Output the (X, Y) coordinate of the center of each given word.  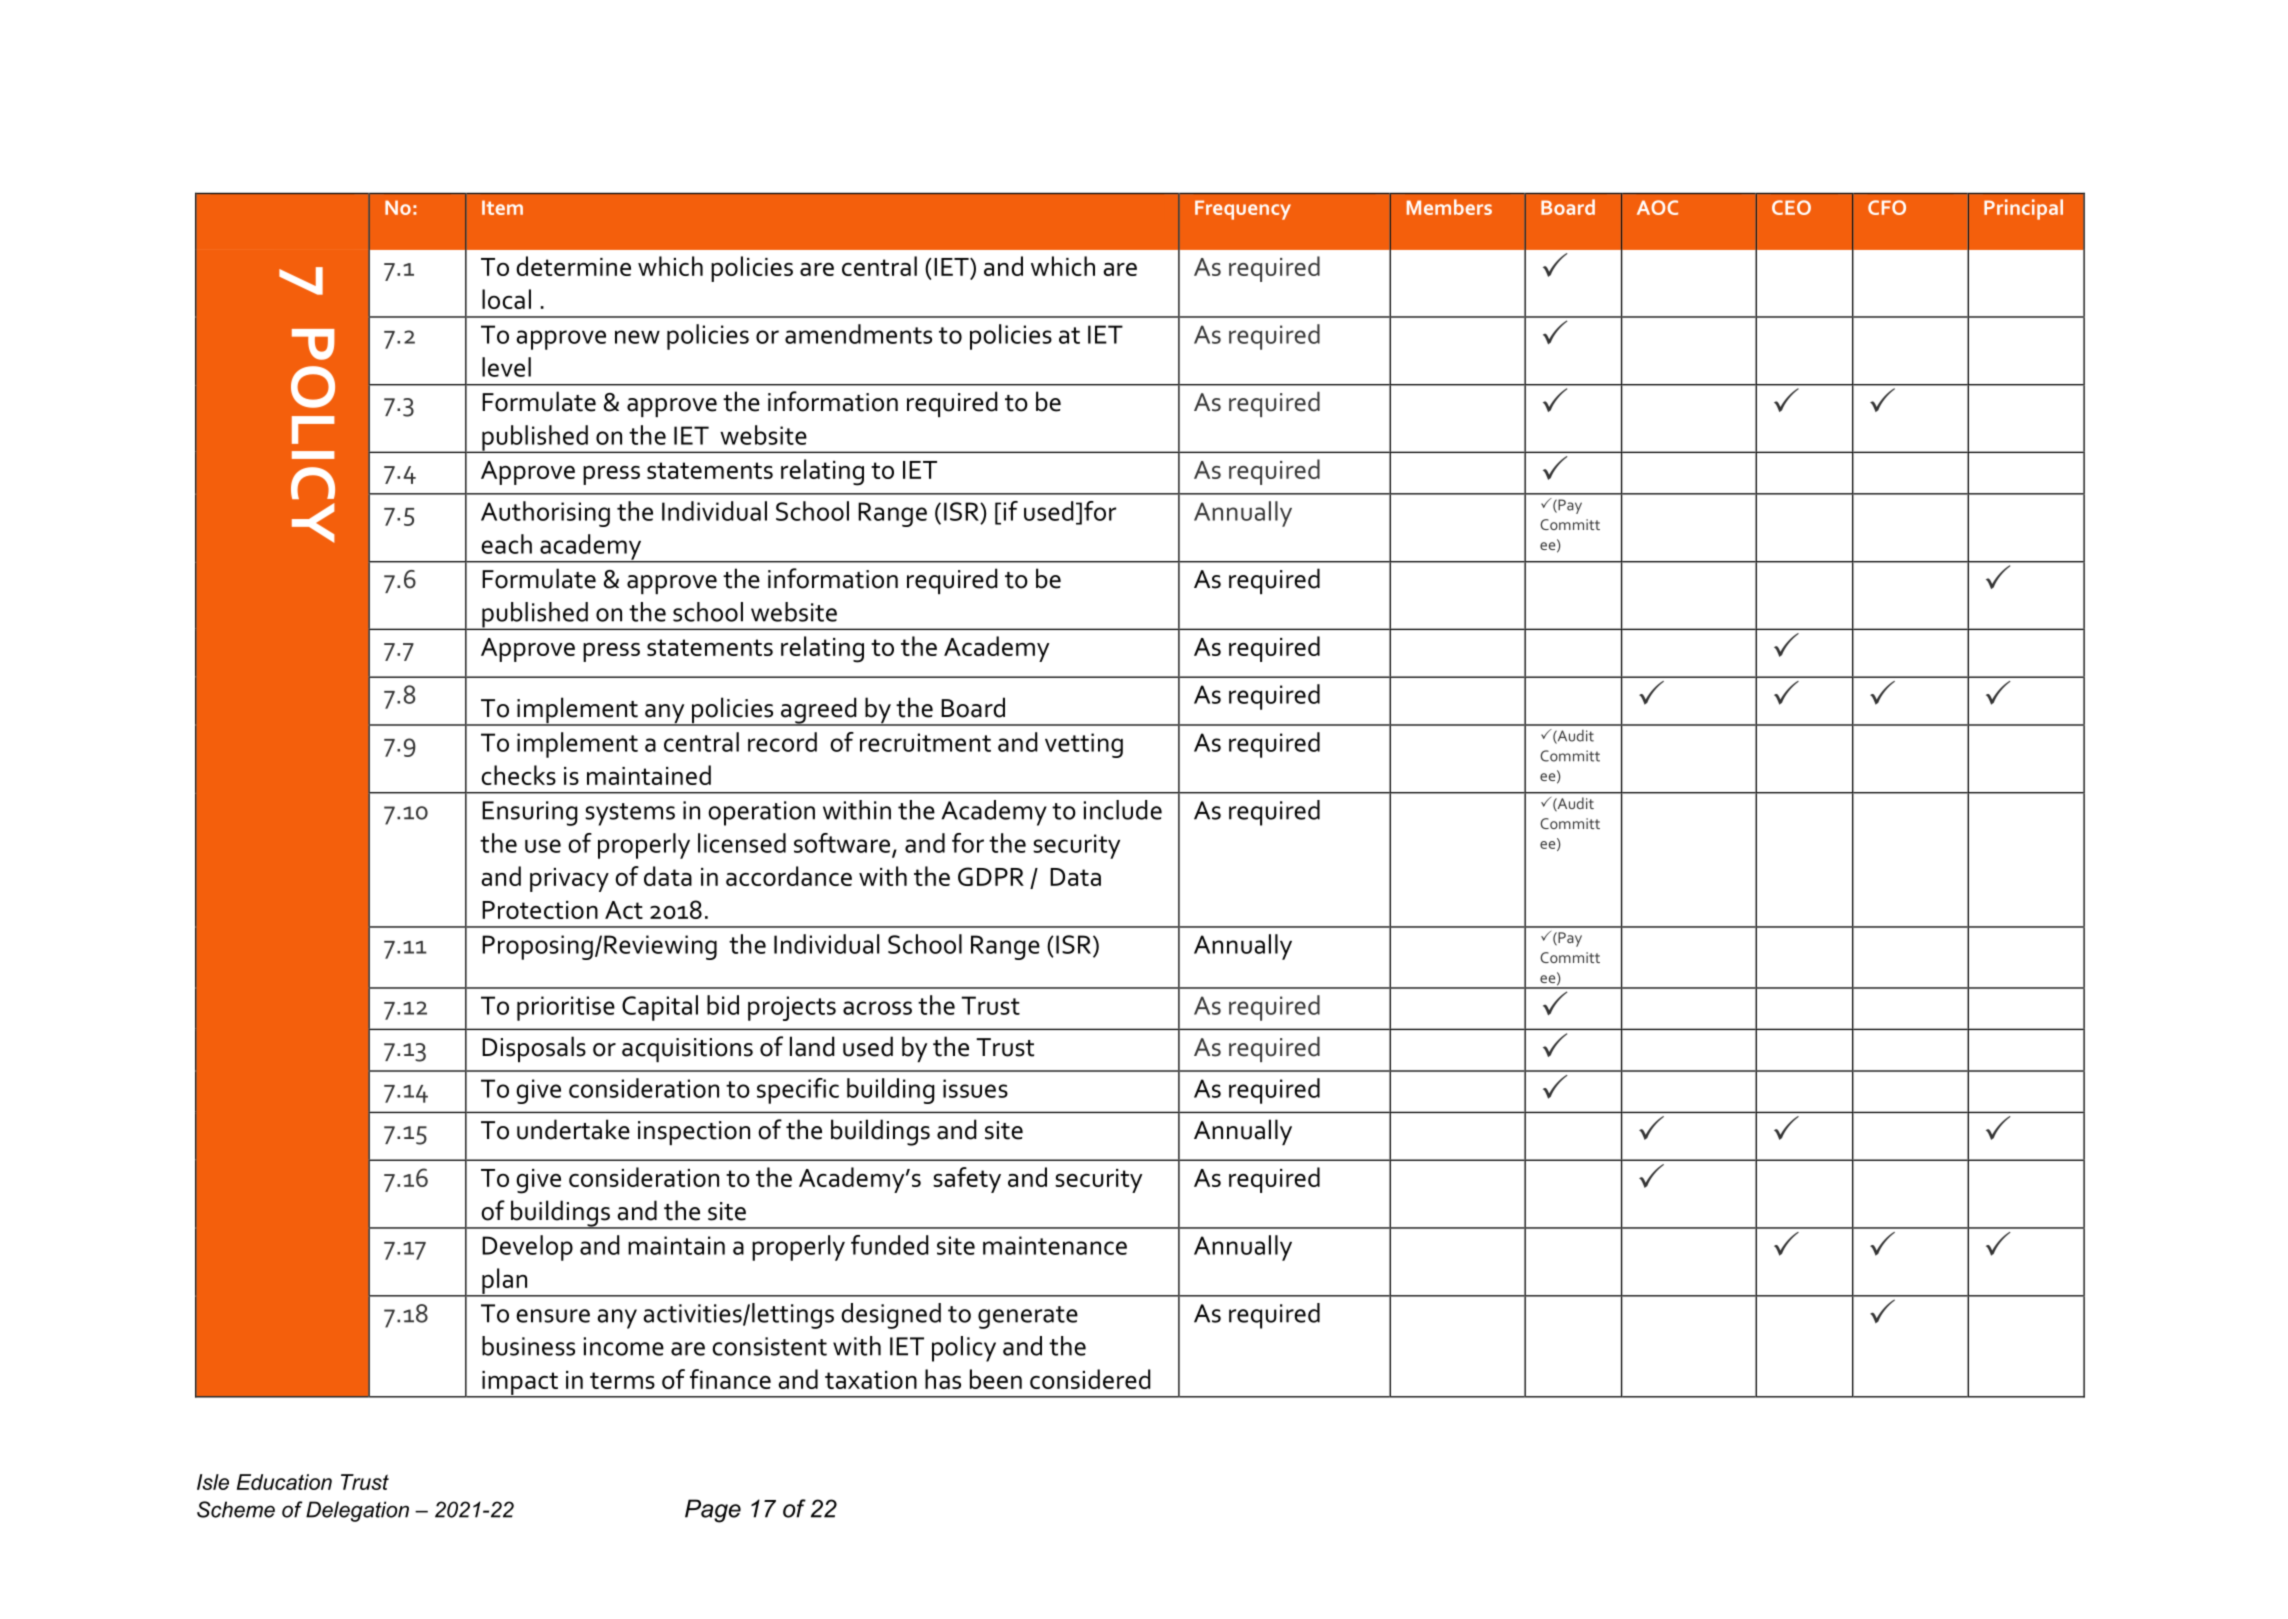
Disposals (534, 1049)
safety (967, 1180)
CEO (1791, 207)
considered (1090, 1379)
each (506, 544)
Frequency (1243, 210)
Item (502, 207)
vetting (1084, 745)
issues (975, 1088)
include (1123, 810)
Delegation (357, 1511)
